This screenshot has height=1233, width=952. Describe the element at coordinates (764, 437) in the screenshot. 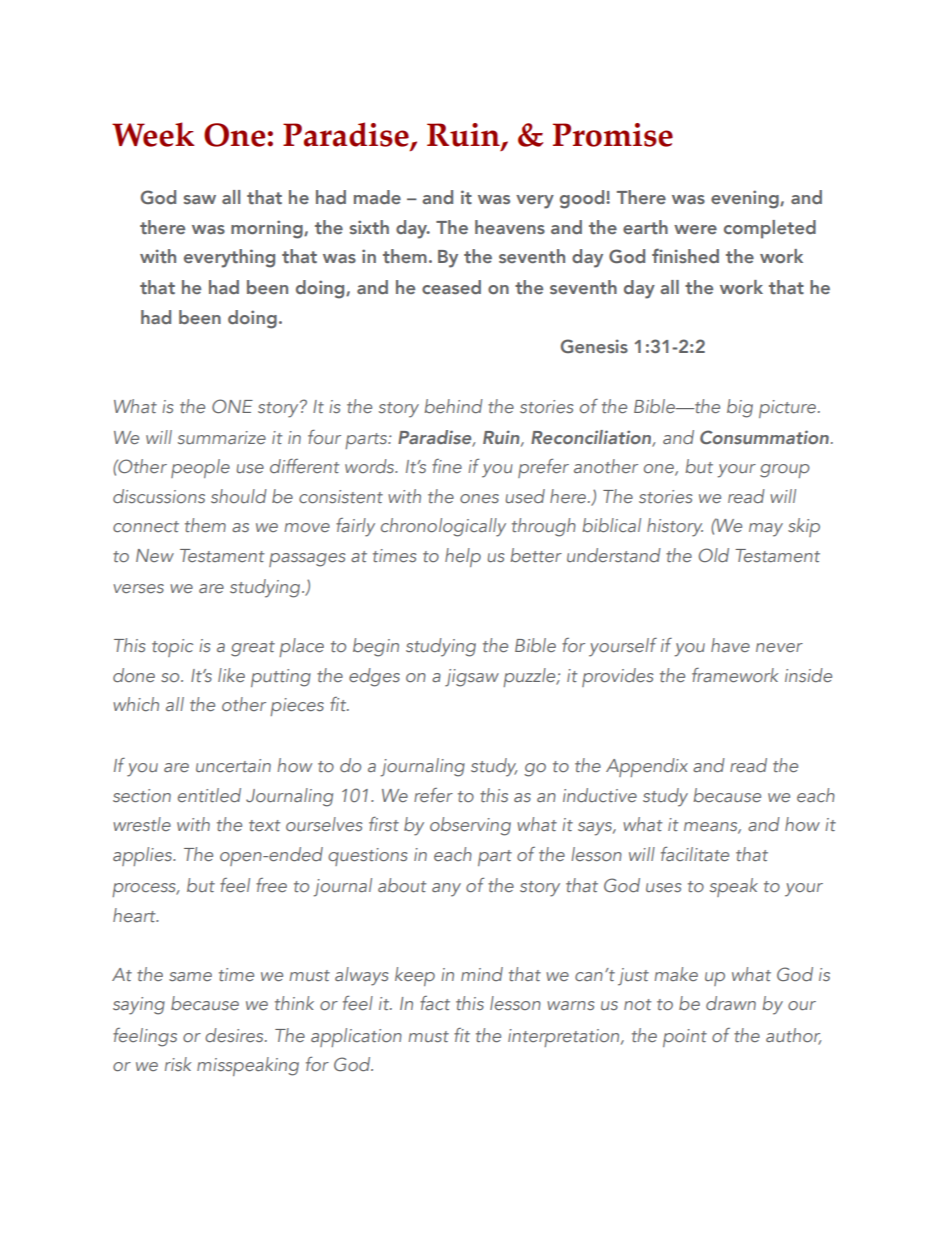

I see `Consummation` at that location.
